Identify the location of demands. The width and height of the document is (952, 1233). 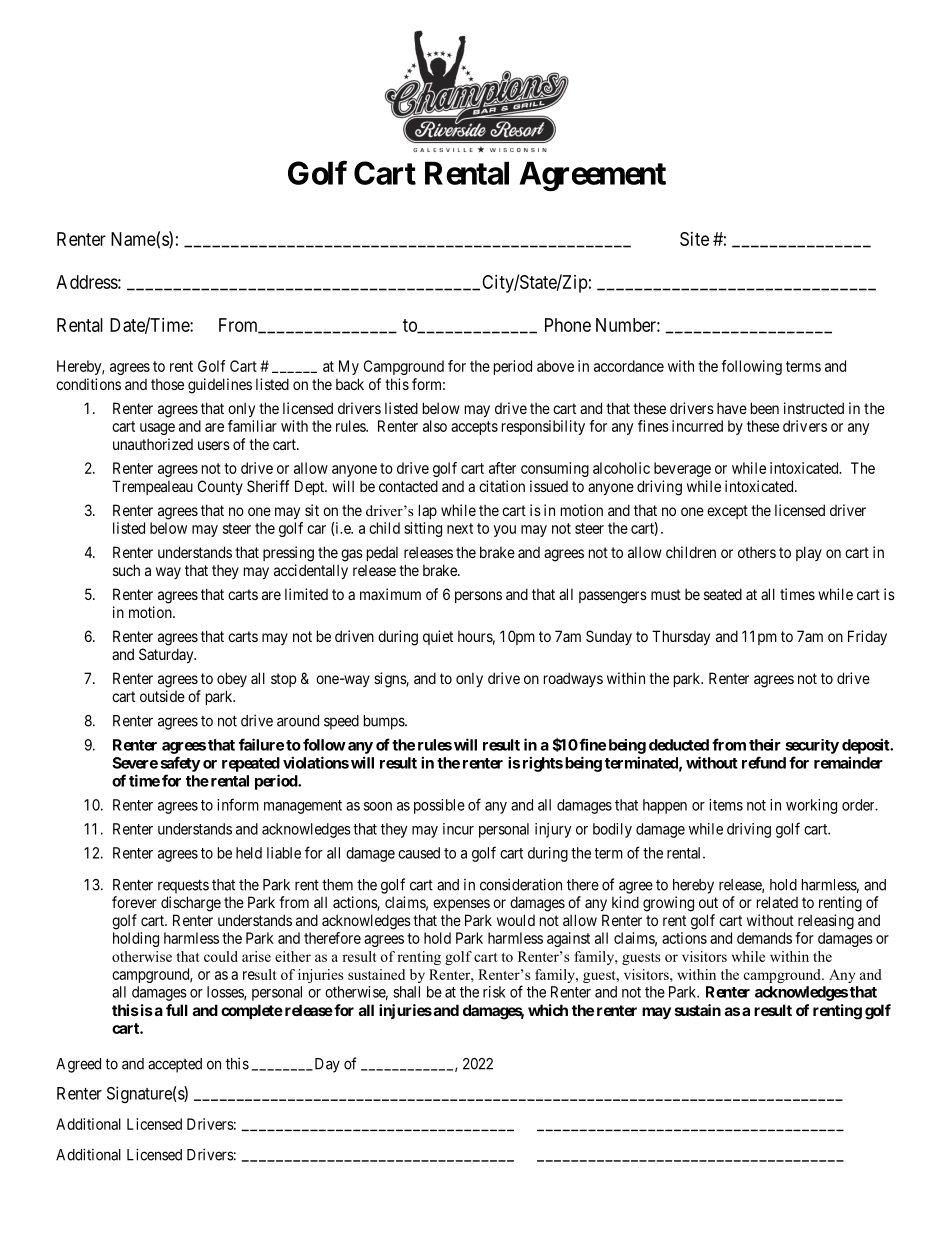
(764, 938).
